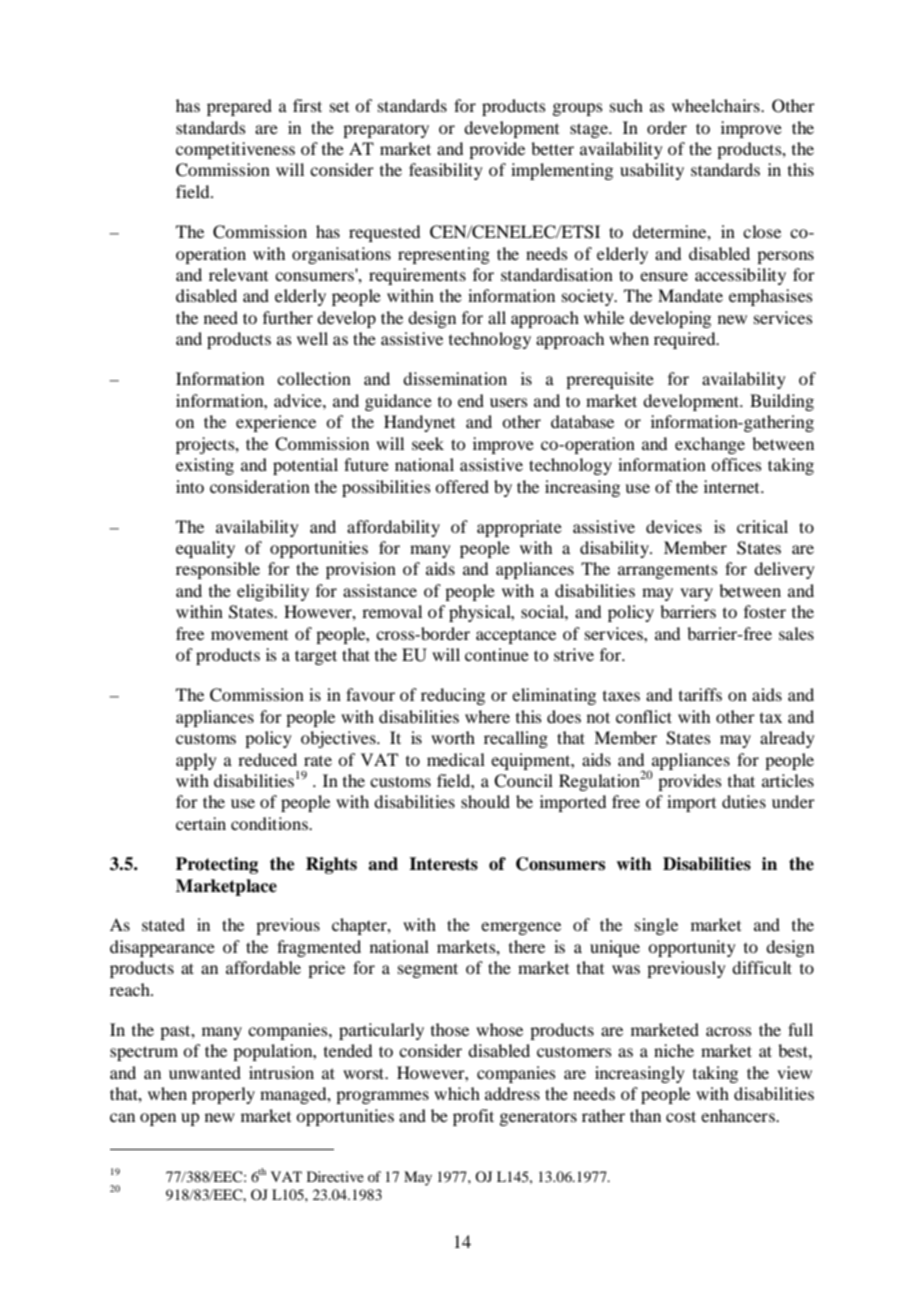 This screenshot has height=1308, width=924. Describe the element at coordinates (692, 948) in the screenshot. I see `opportunity` at that location.
